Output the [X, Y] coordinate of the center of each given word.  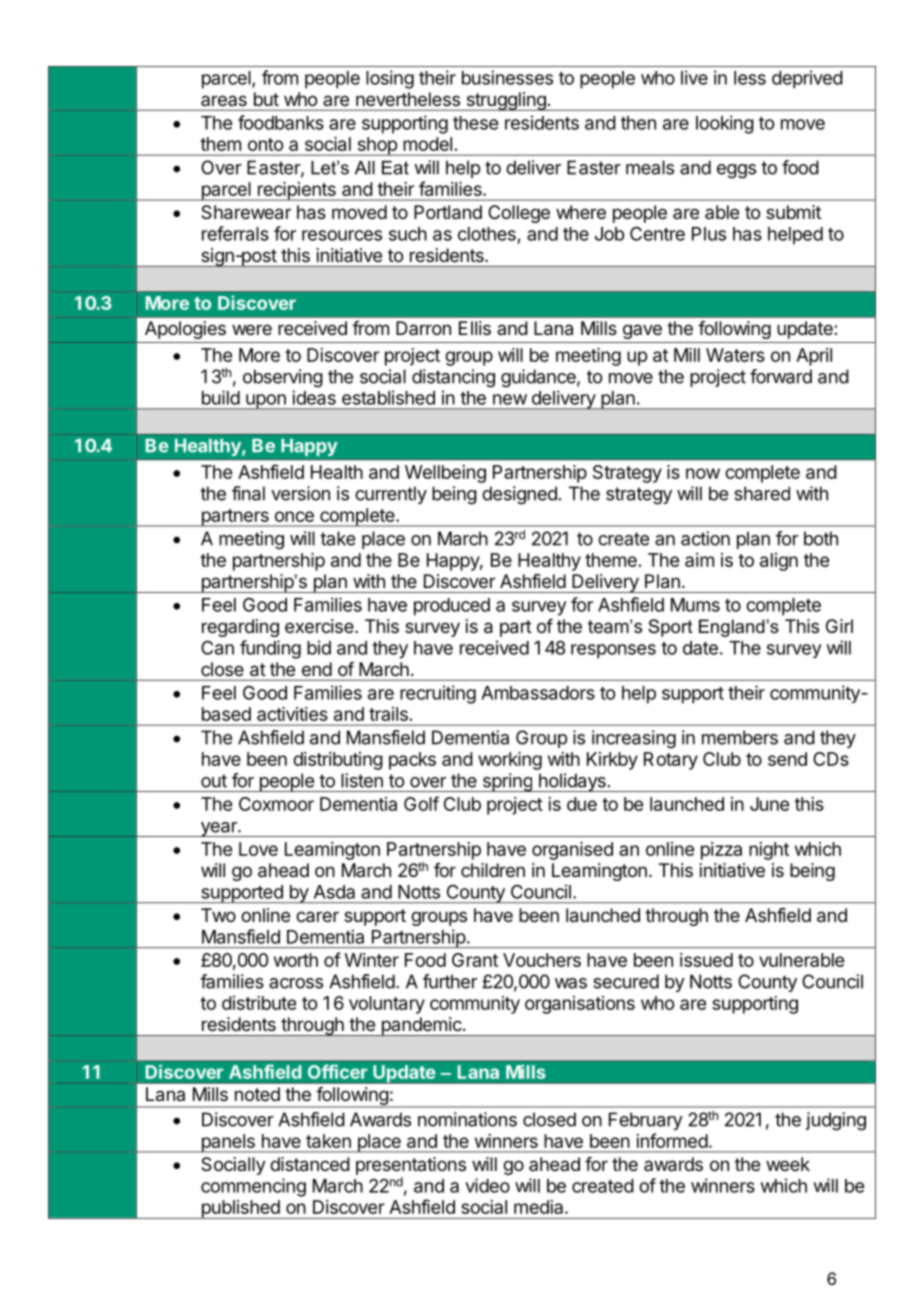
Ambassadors [538, 693]
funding [270, 649]
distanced [310, 1164]
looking [725, 124]
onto [265, 144]
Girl [839, 626]
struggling [506, 101]
